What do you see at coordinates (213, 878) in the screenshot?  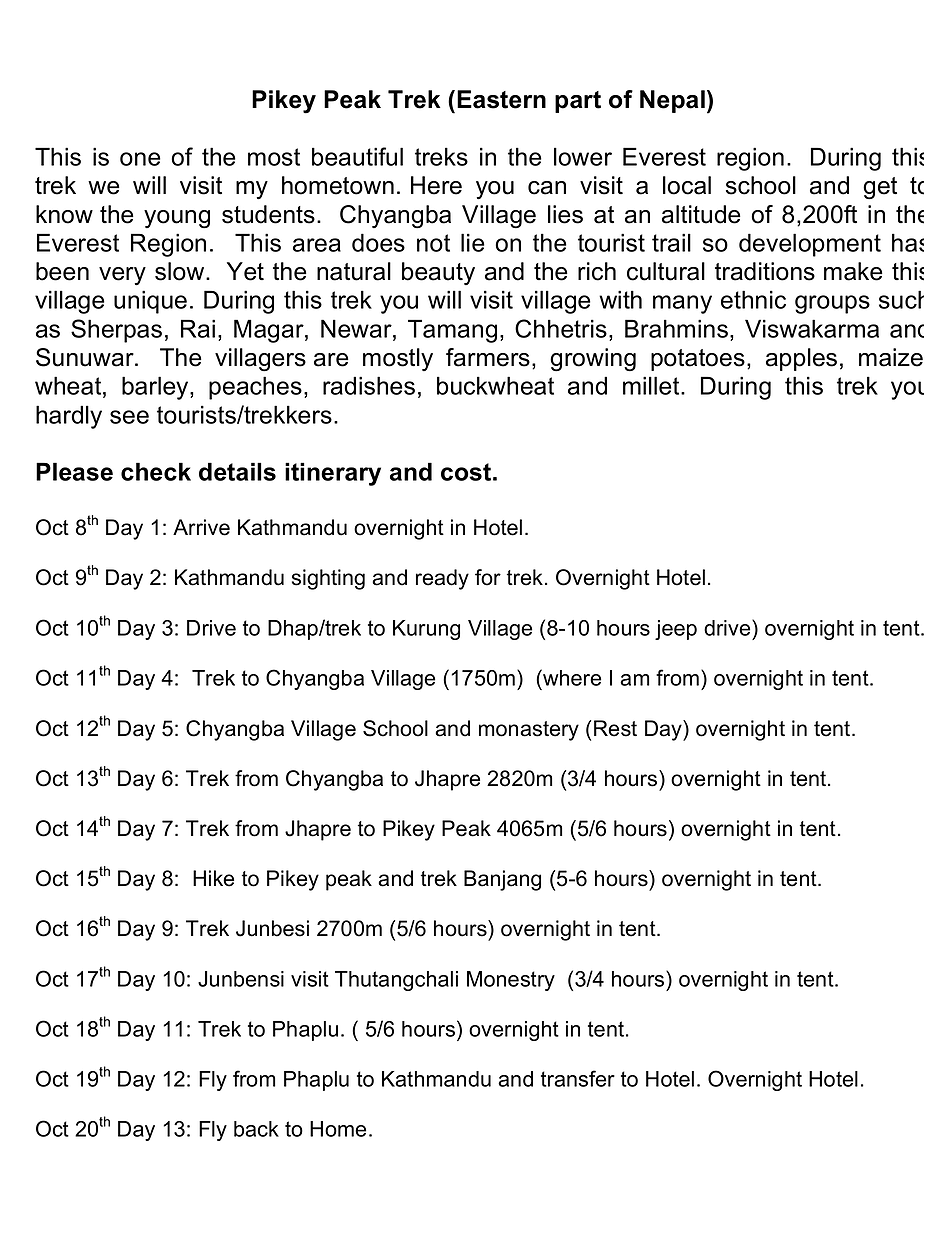 I see `Hike` at bounding box center [213, 878].
